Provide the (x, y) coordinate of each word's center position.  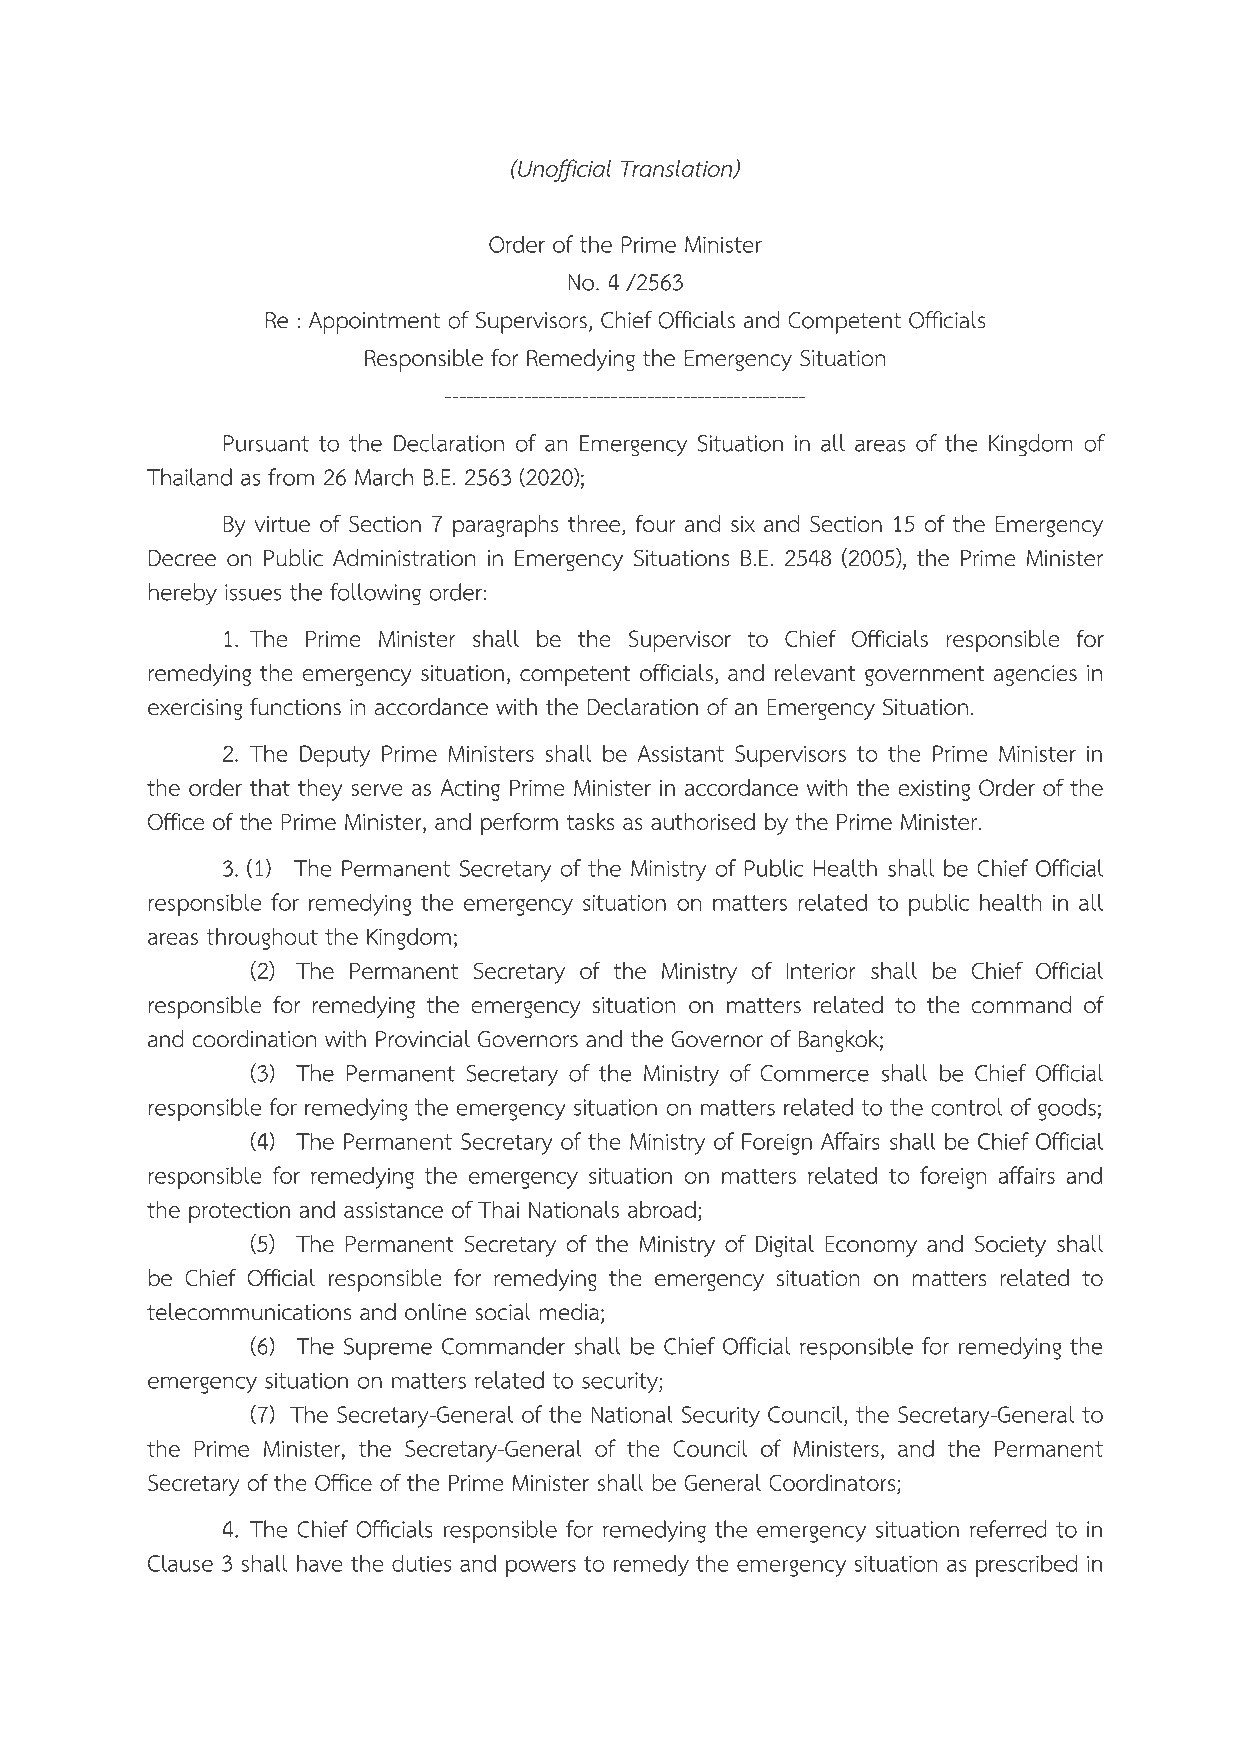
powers (541, 1568)
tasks (590, 821)
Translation (678, 169)
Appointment (374, 323)
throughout (262, 938)
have (320, 1563)
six (743, 524)
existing (934, 790)
